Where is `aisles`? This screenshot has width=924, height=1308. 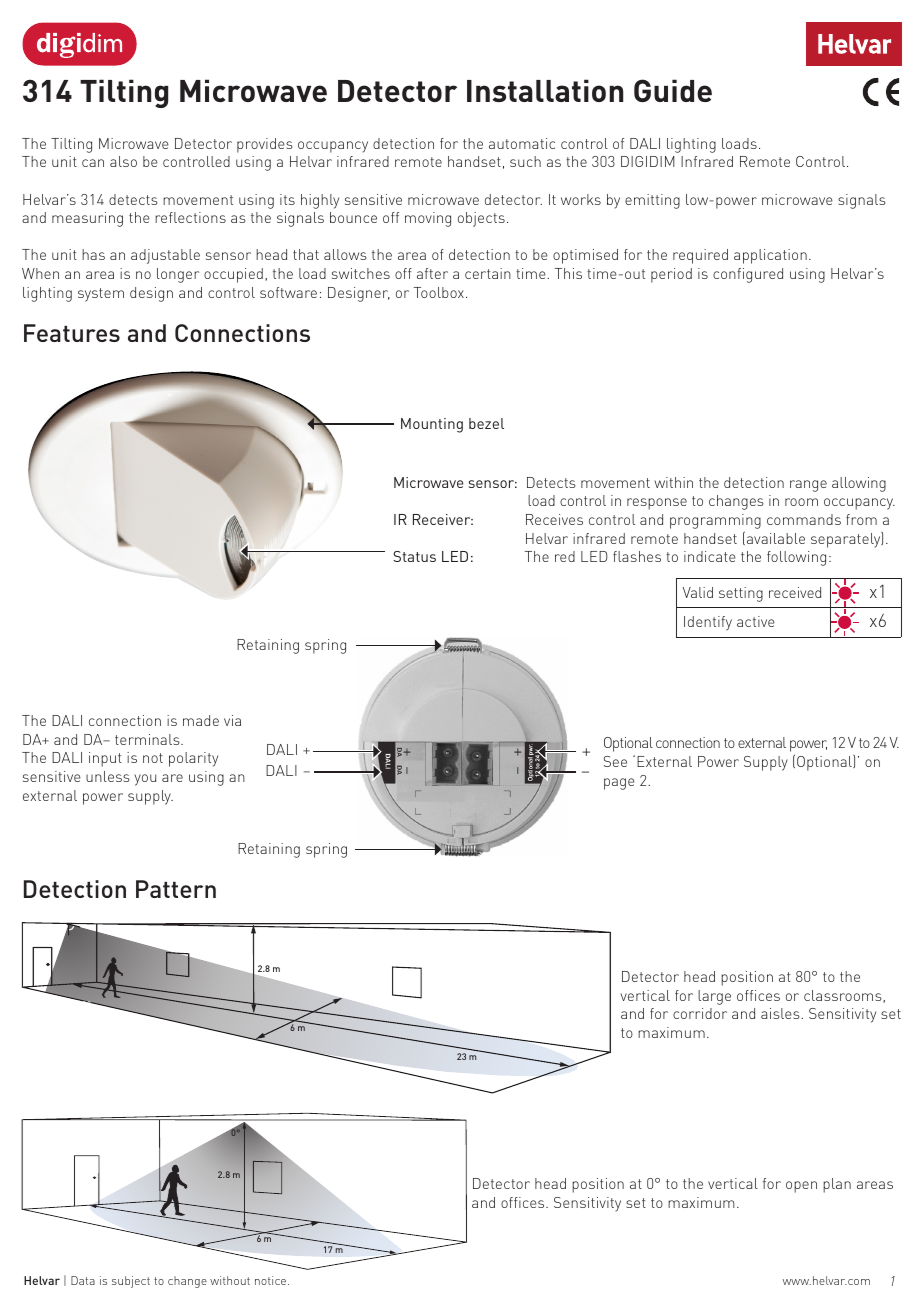
aisles is located at coordinates (781, 1013).
